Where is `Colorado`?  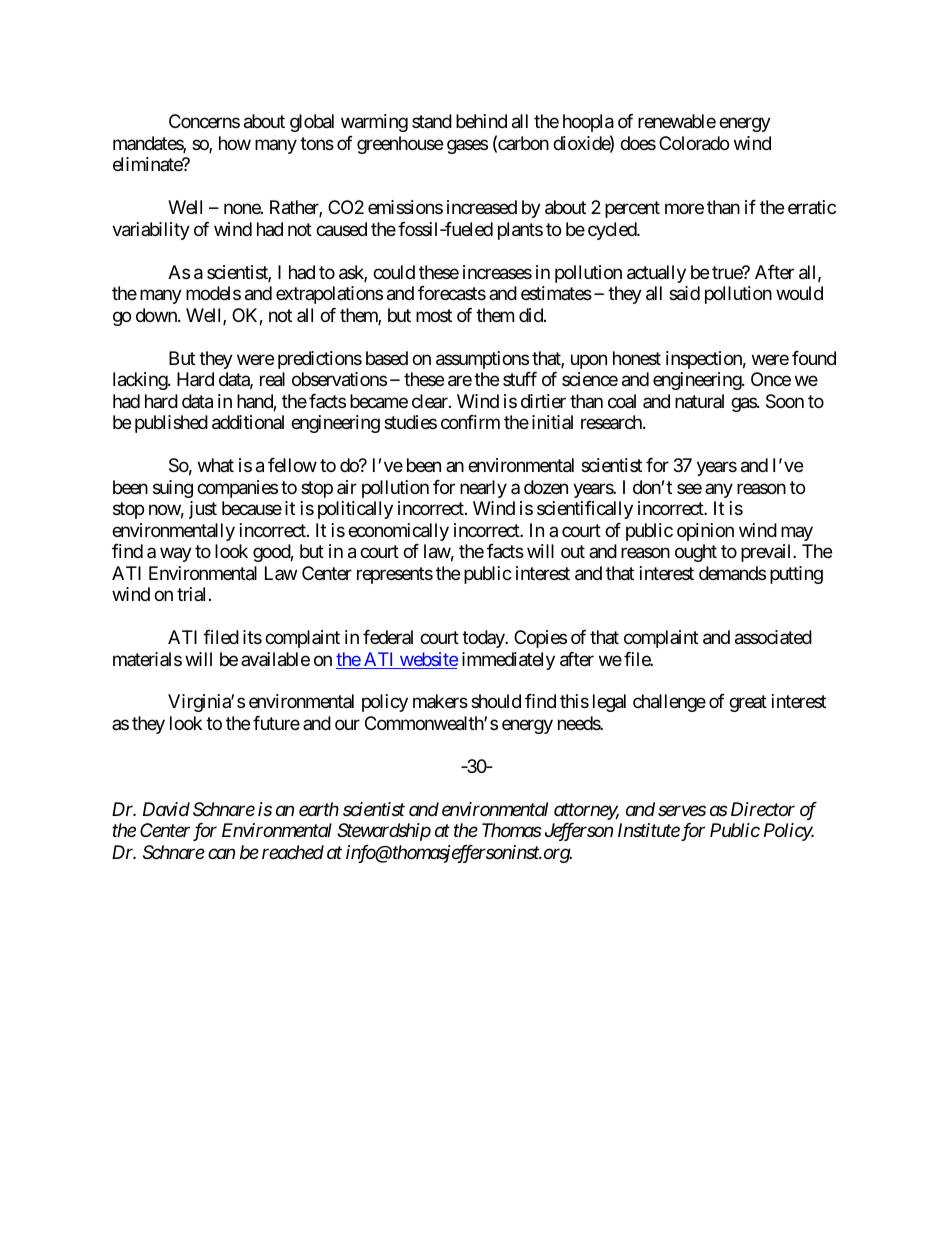
Colorado is located at coordinates (694, 143).
